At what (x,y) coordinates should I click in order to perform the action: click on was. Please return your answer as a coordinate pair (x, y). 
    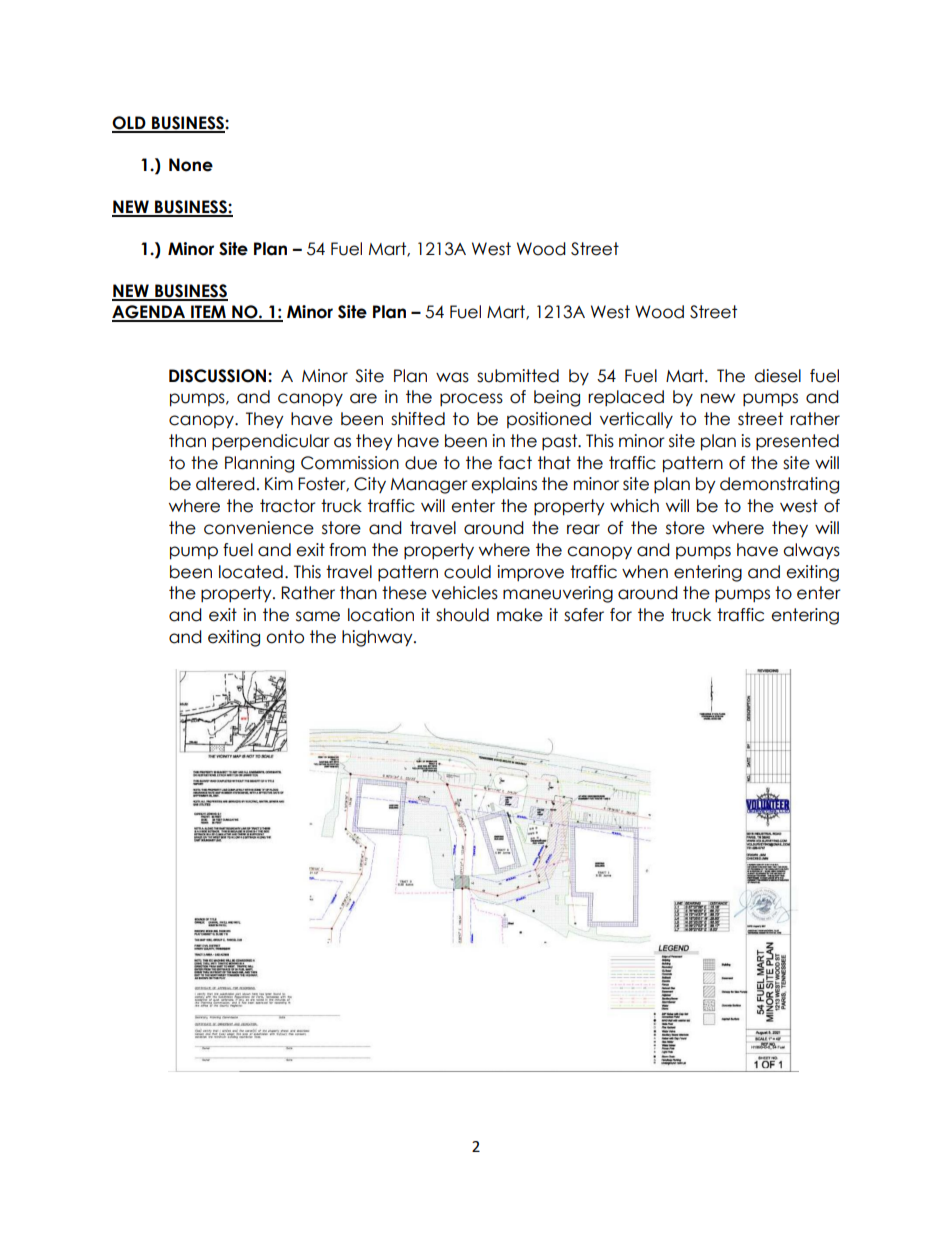
    Looking at the image, I should click on (452, 377).
